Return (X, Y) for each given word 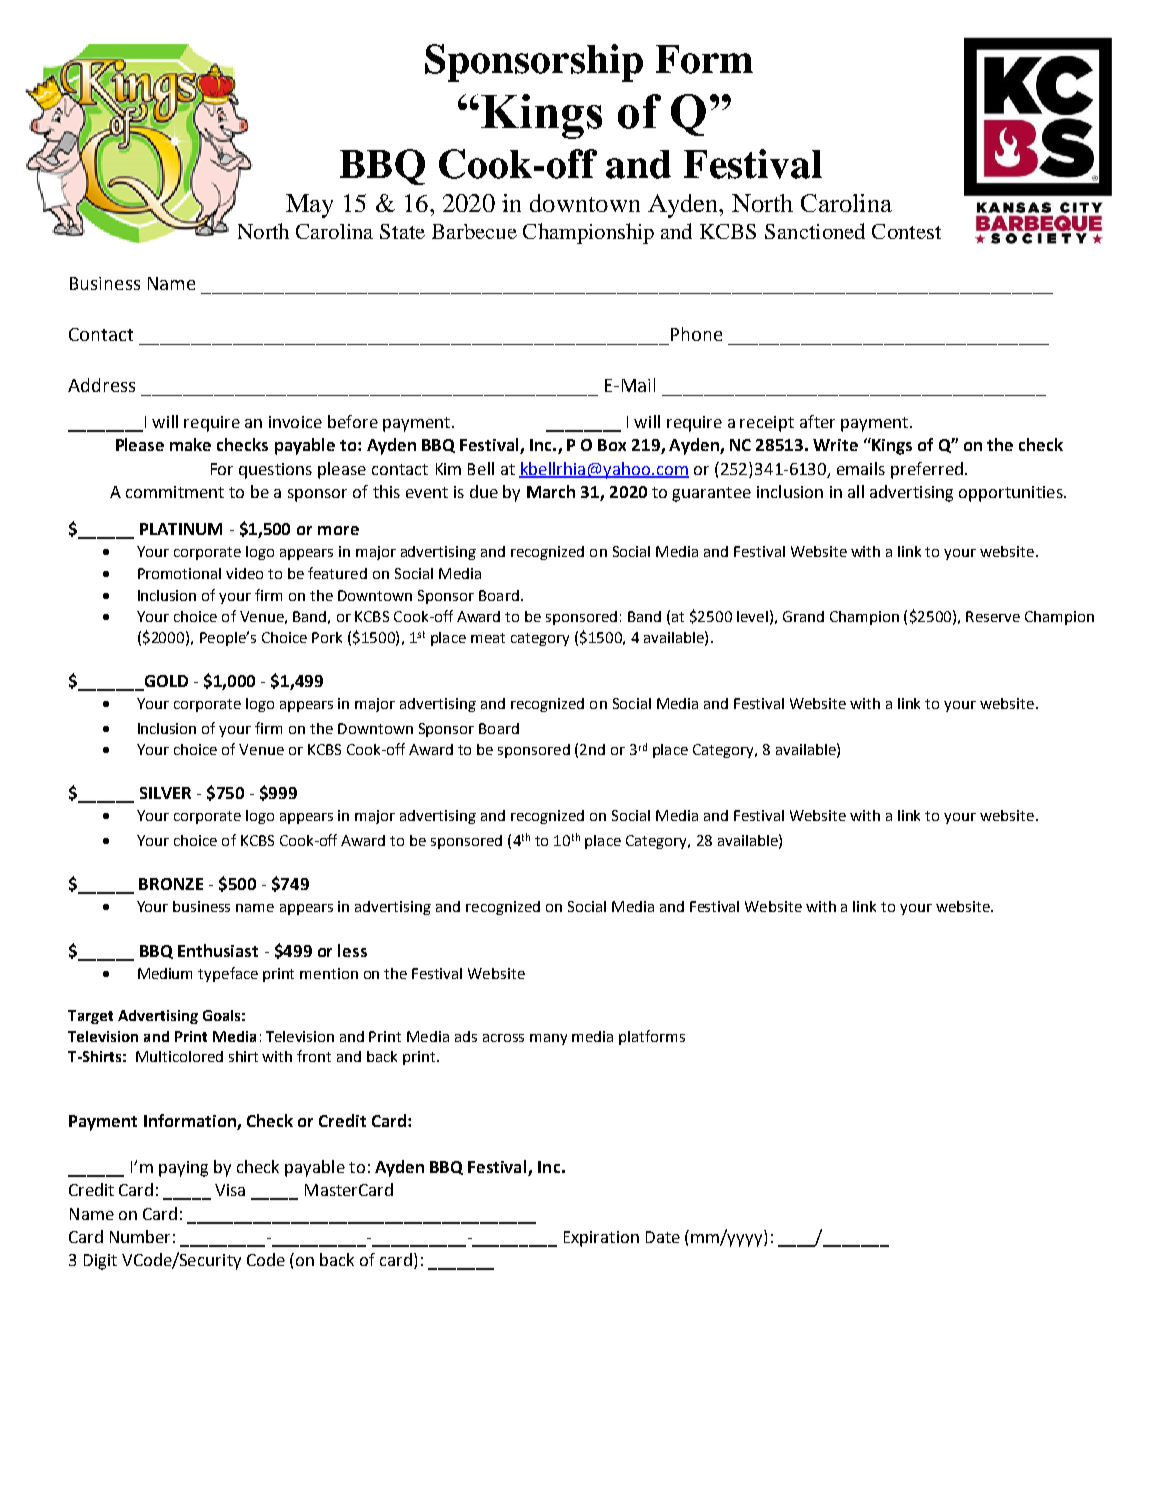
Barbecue (474, 231)
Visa (230, 1190)
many (548, 1039)
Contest (906, 231)
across (503, 1038)
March (551, 491)
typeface (228, 974)
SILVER (165, 793)
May (309, 206)
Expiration (601, 1239)
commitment (175, 492)
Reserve (993, 616)
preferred (928, 470)
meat (488, 638)
